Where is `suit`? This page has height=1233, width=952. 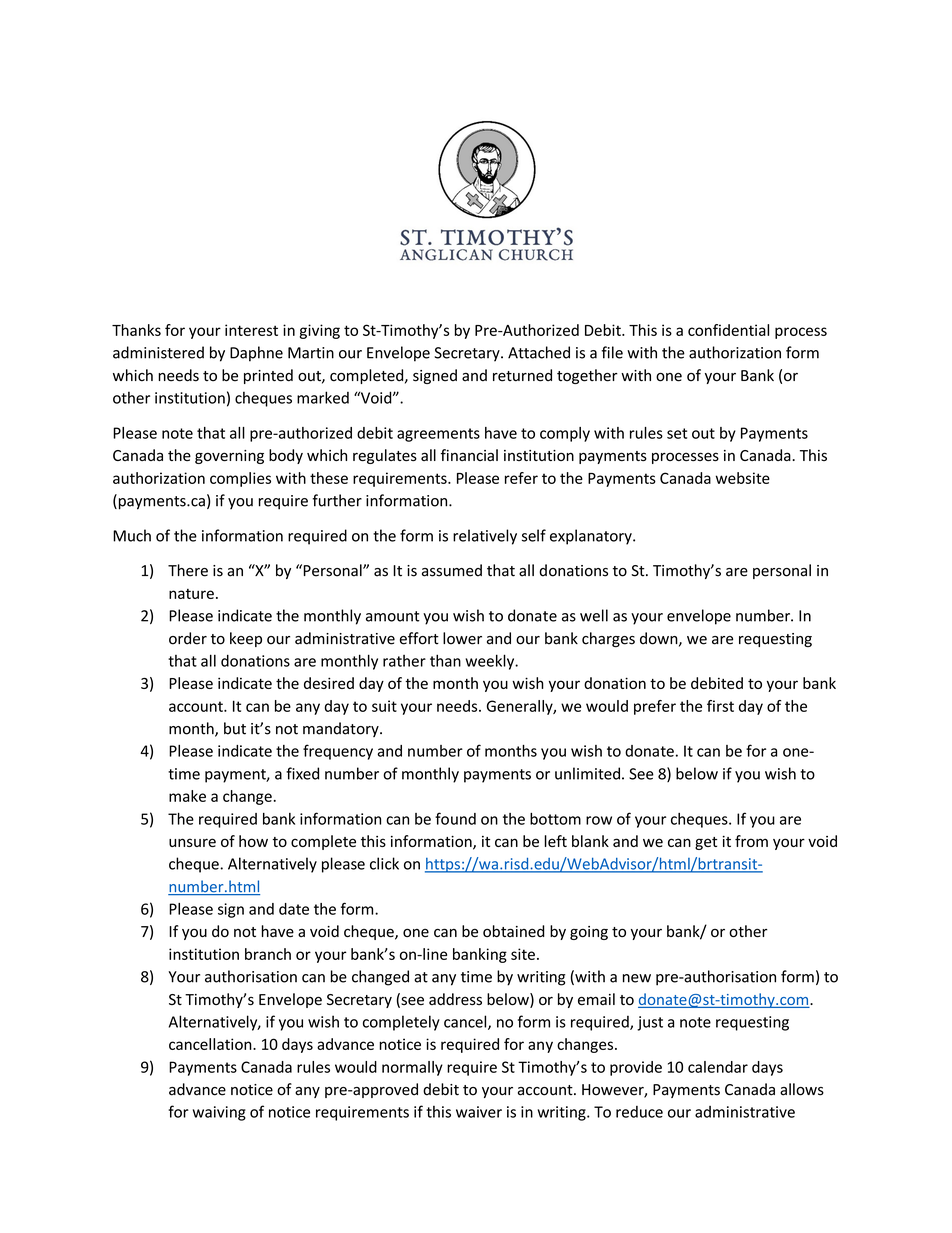 suit is located at coordinates (384, 706).
